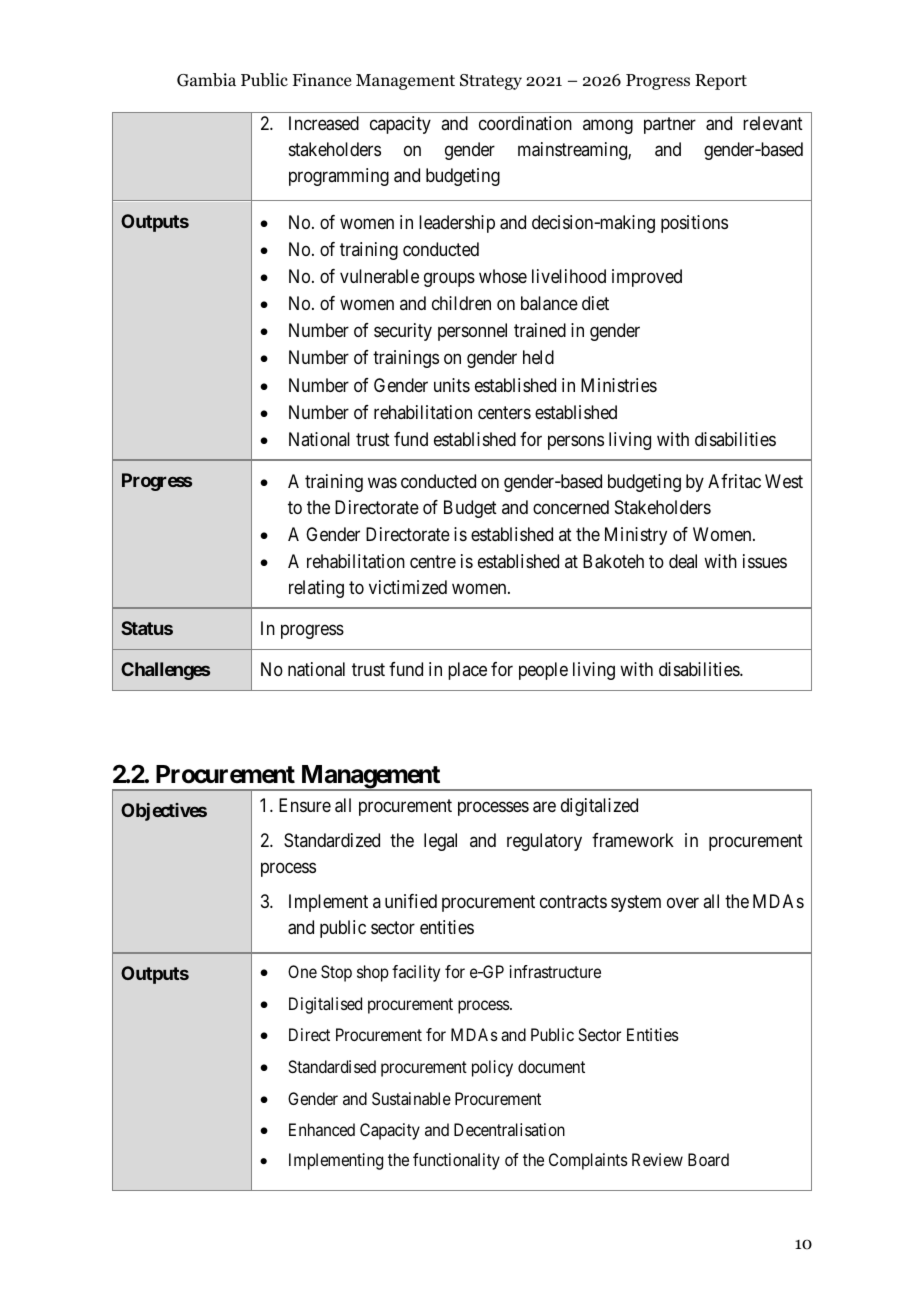 The height and width of the screenshot is (1308, 924). Describe the element at coordinates (683, 903) in the screenshot. I see `over` at that location.
